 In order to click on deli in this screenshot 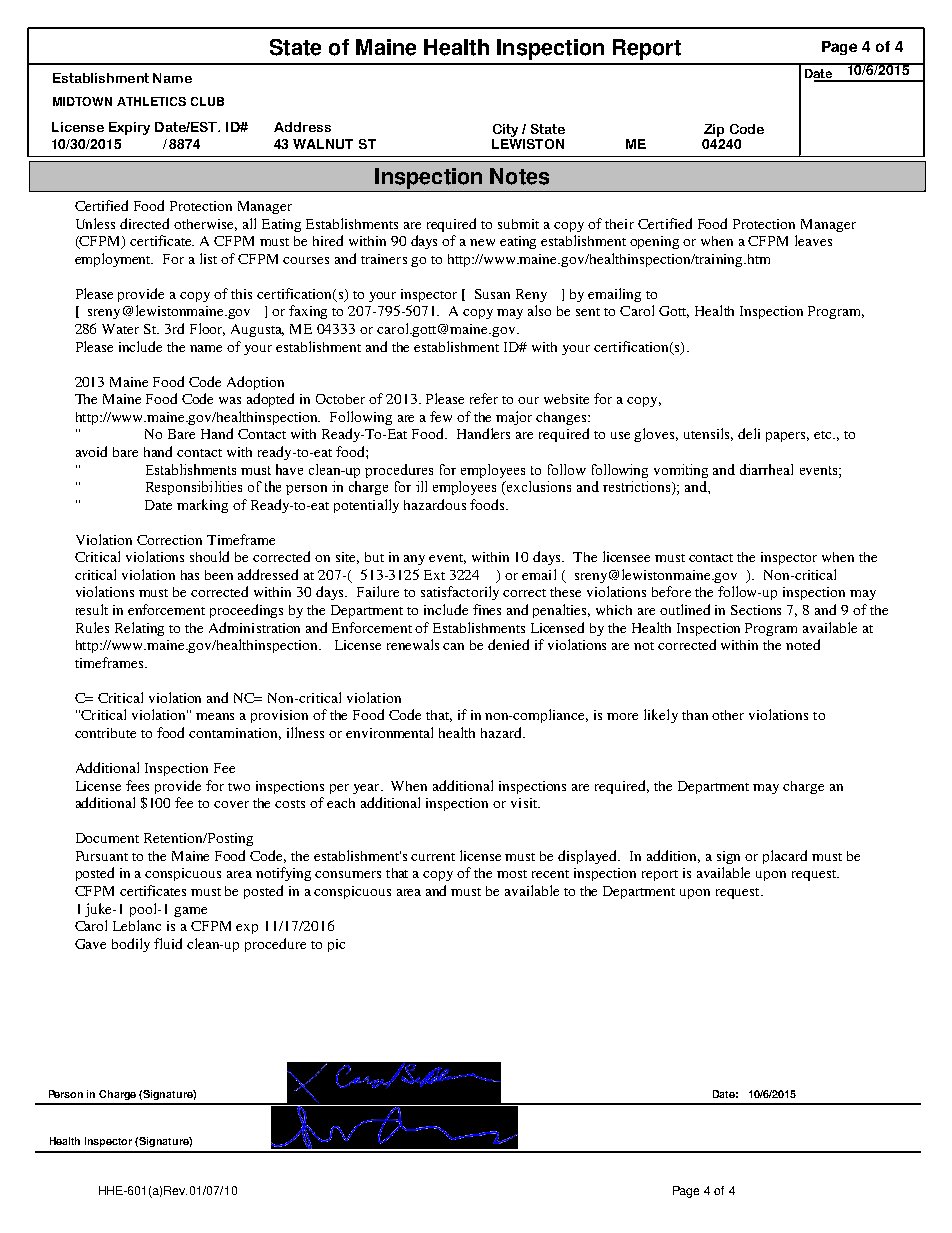, I will do `click(749, 433)`.
